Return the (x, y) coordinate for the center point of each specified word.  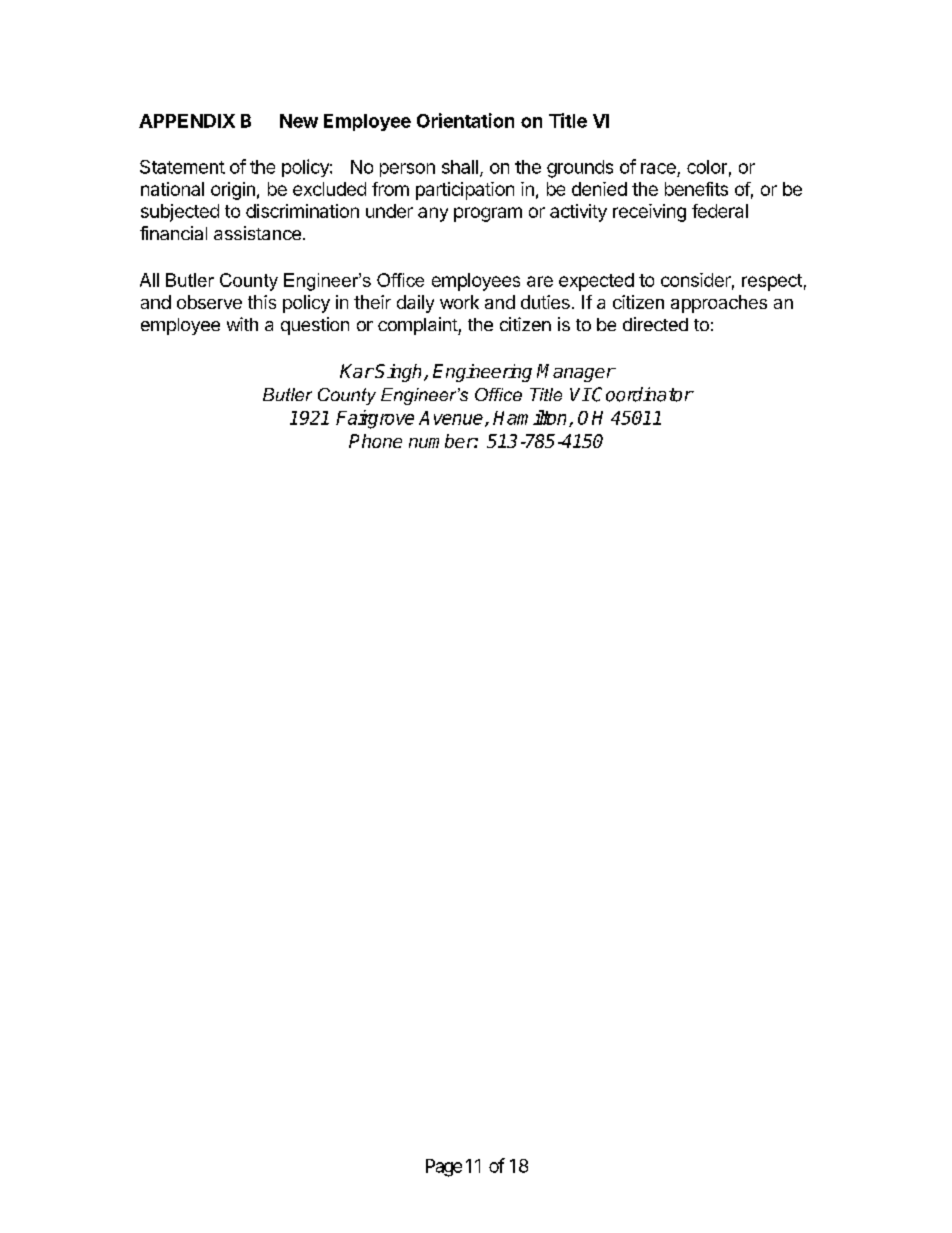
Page (444, 1168)
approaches (719, 304)
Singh (400, 373)
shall (460, 167)
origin (233, 191)
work (459, 302)
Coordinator (642, 394)
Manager (576, 373)
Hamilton (531, 418)
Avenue (452, 419)
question (315, 326)
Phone (375, 441)
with (242, 324)
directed (655, 324)
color (707, 167)
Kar (357, 371)
